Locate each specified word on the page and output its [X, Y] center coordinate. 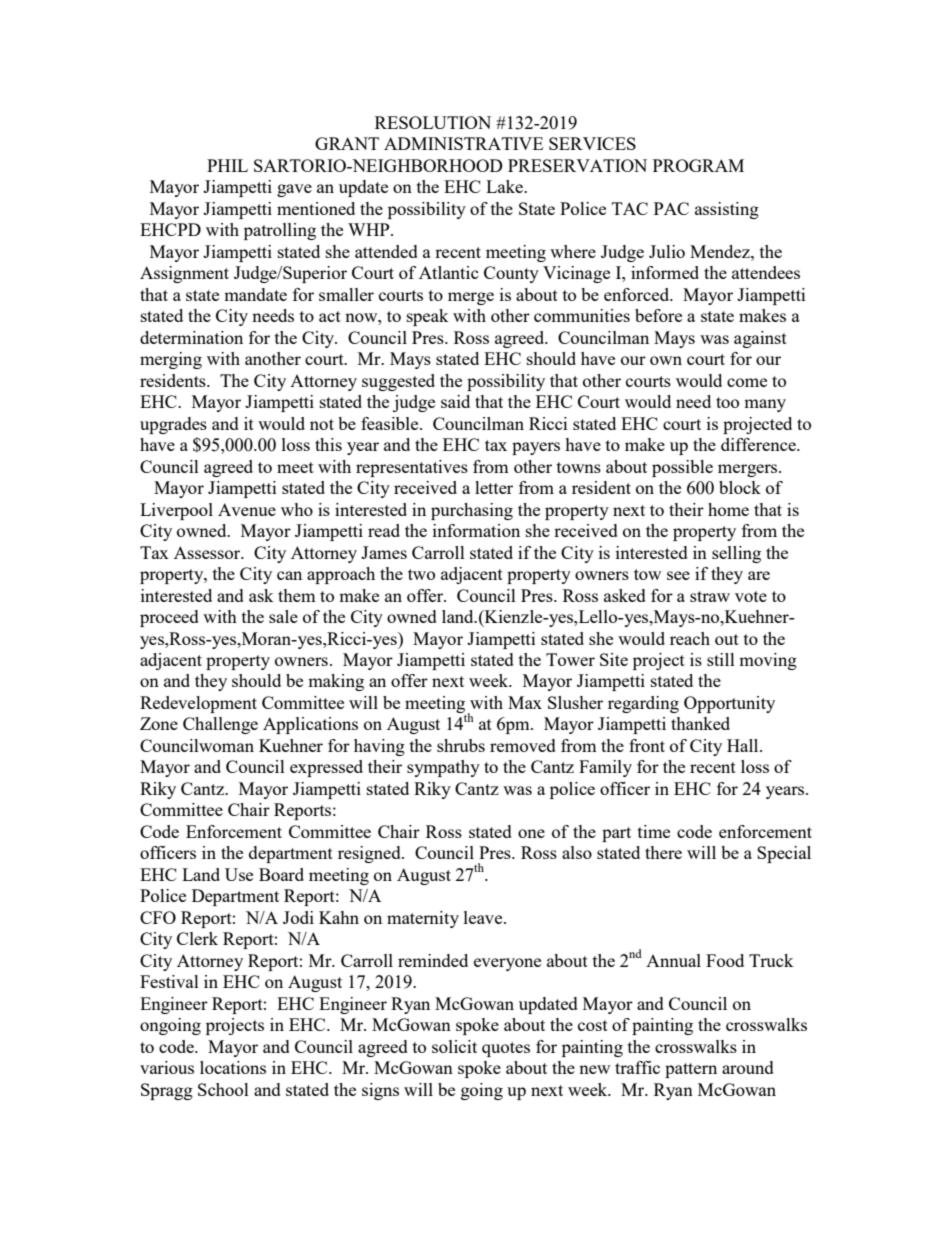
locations [233, 1067]
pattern [691, 1070]
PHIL [227, 165]
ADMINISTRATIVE [463, 143]
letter [494, 487]
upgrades [173, 425]
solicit [454, 1046]
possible [682, 468]
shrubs [461, 745]
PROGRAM [698, 165]
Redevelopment [198, 704]
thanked [700, 723]
